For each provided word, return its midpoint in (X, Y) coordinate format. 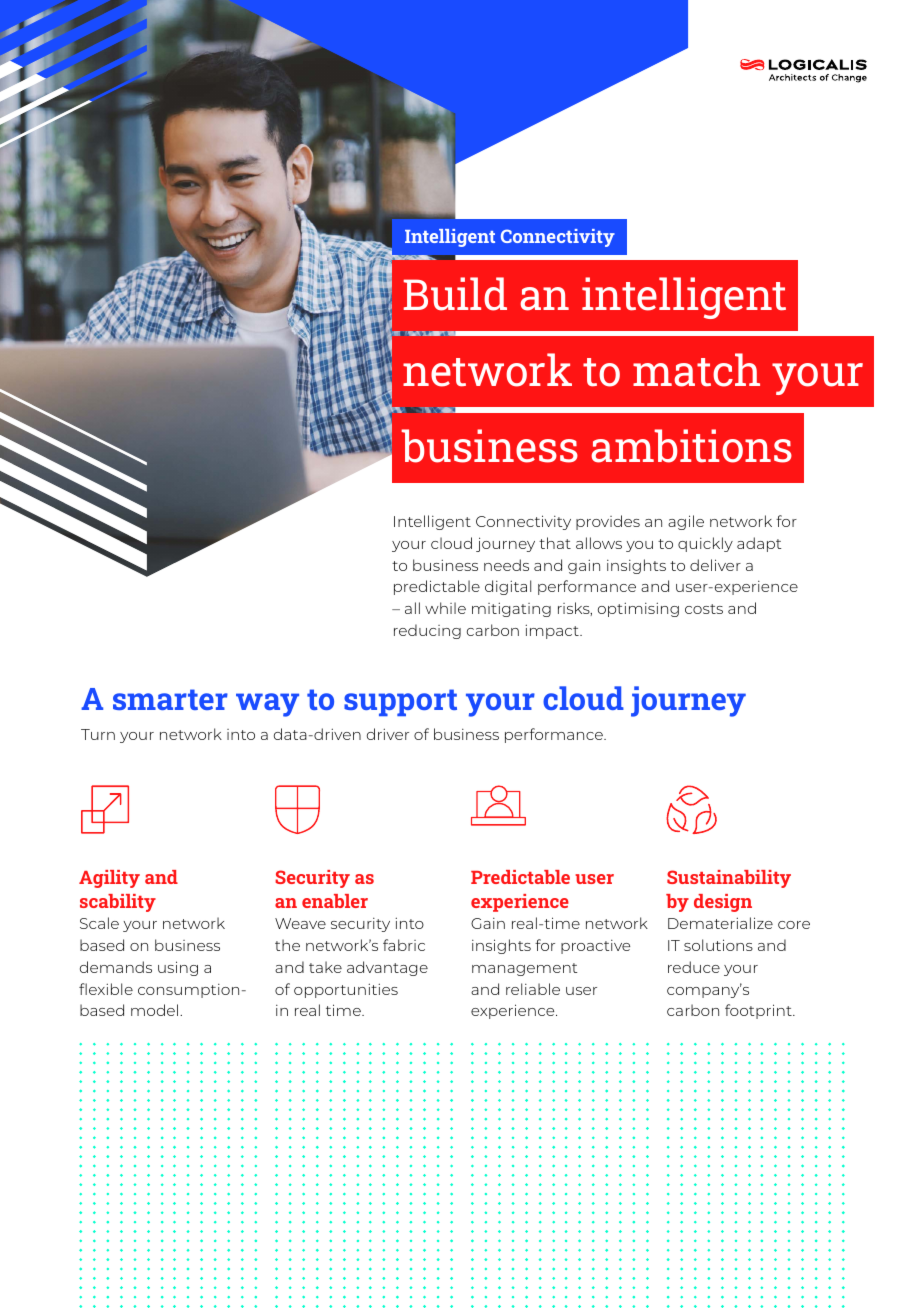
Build (455, 294)
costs (704, 609)
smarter (170, 699)
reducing (427, 631)
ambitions (691, 446)
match (696, 370)
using (178, 968)
